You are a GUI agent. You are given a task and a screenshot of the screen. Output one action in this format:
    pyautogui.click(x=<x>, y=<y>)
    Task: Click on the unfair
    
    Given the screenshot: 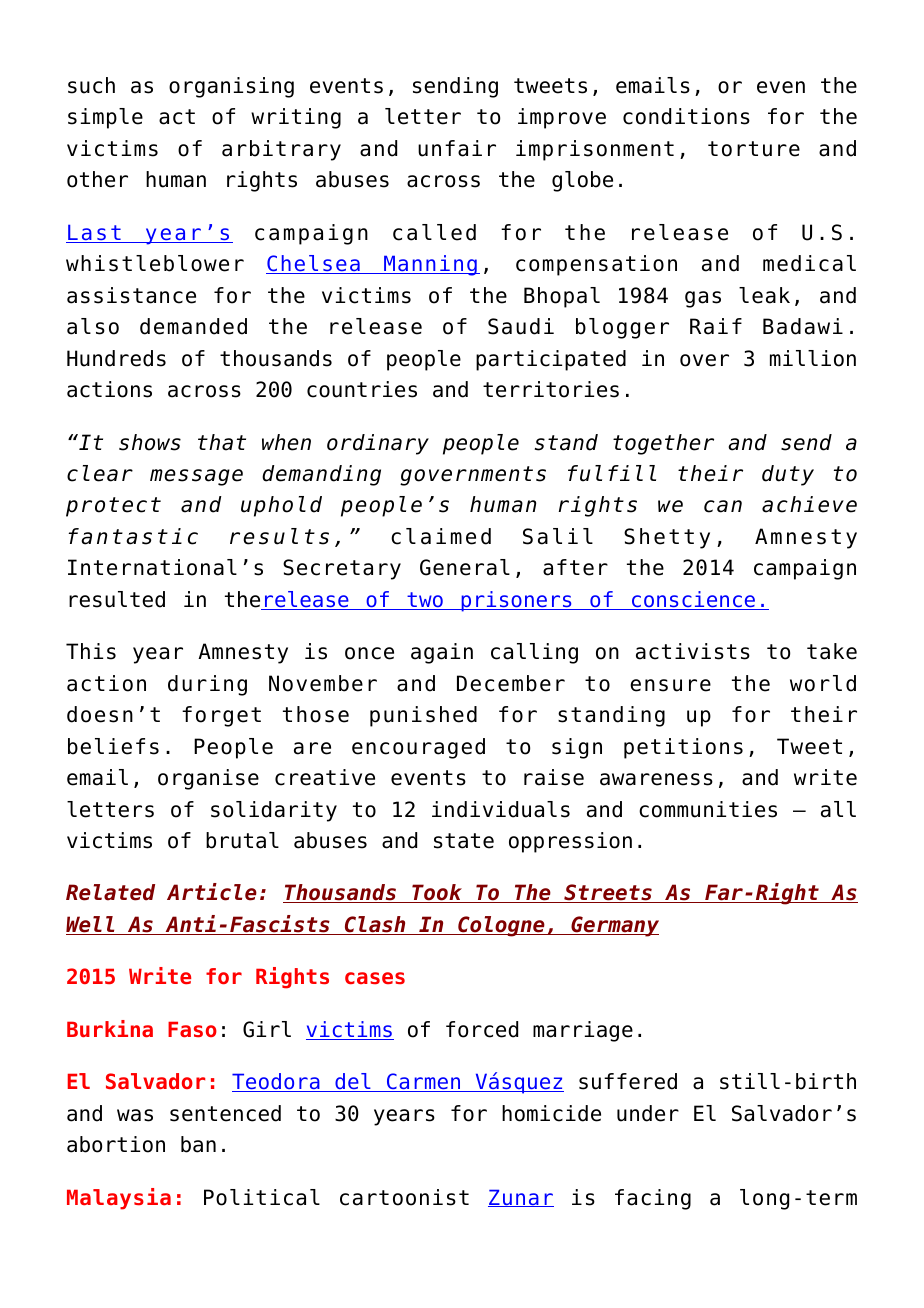 What is the action you would take?
    pyautogui.click(x=457, y=148)
